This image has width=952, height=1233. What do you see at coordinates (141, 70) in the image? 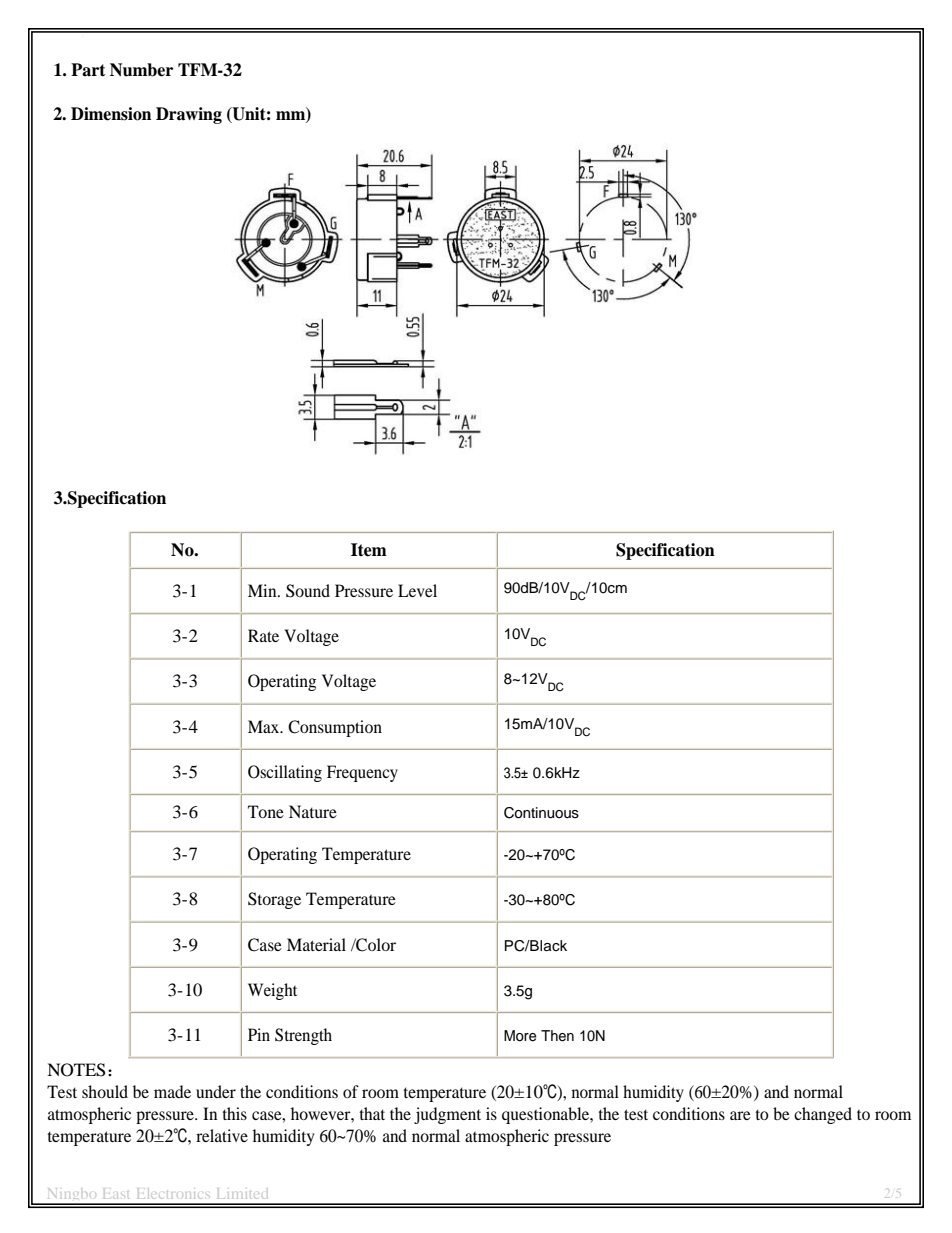
I see `Number` at bounding box center [141, 70].
